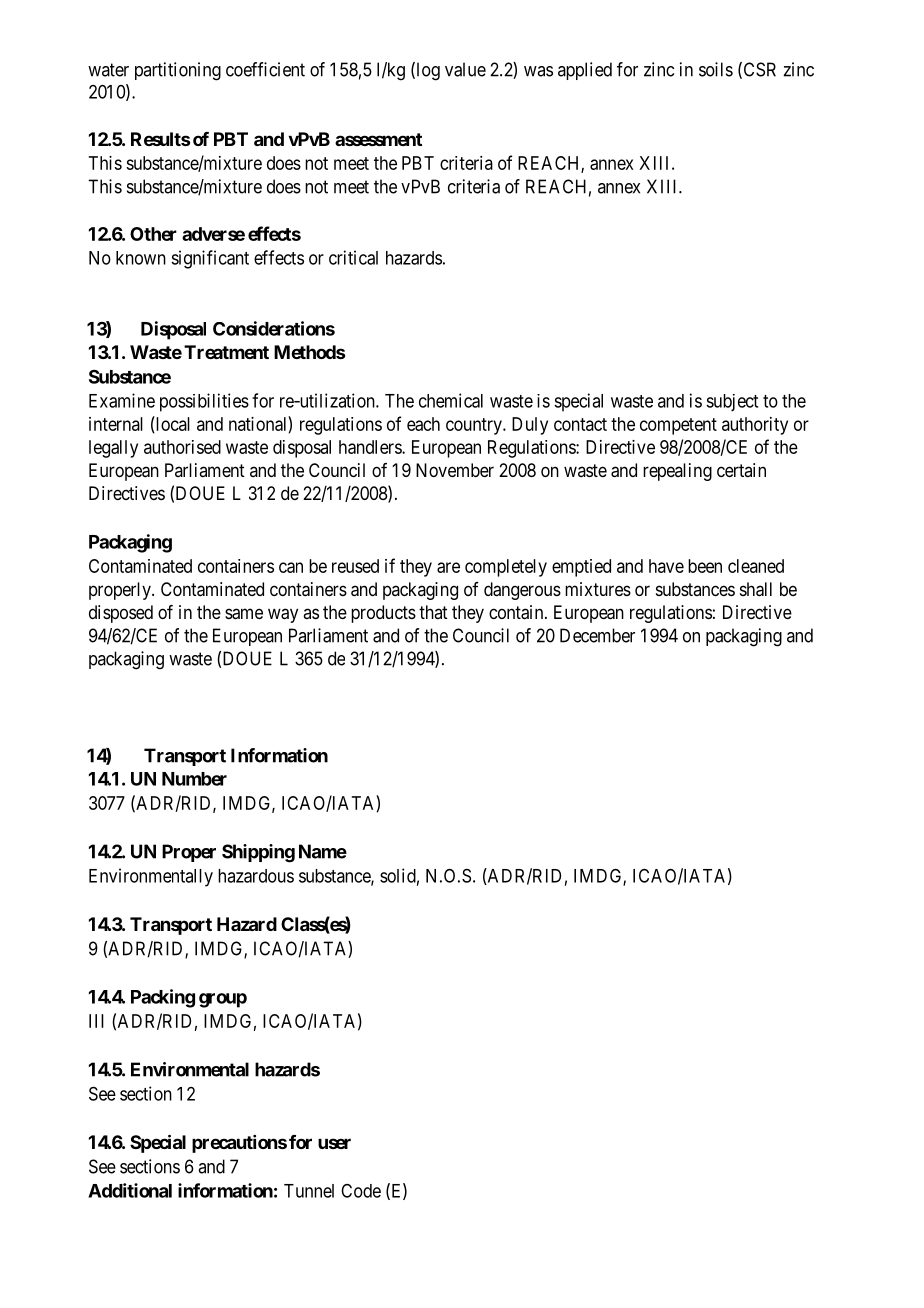  I want to click on that, so click(433, 612).
